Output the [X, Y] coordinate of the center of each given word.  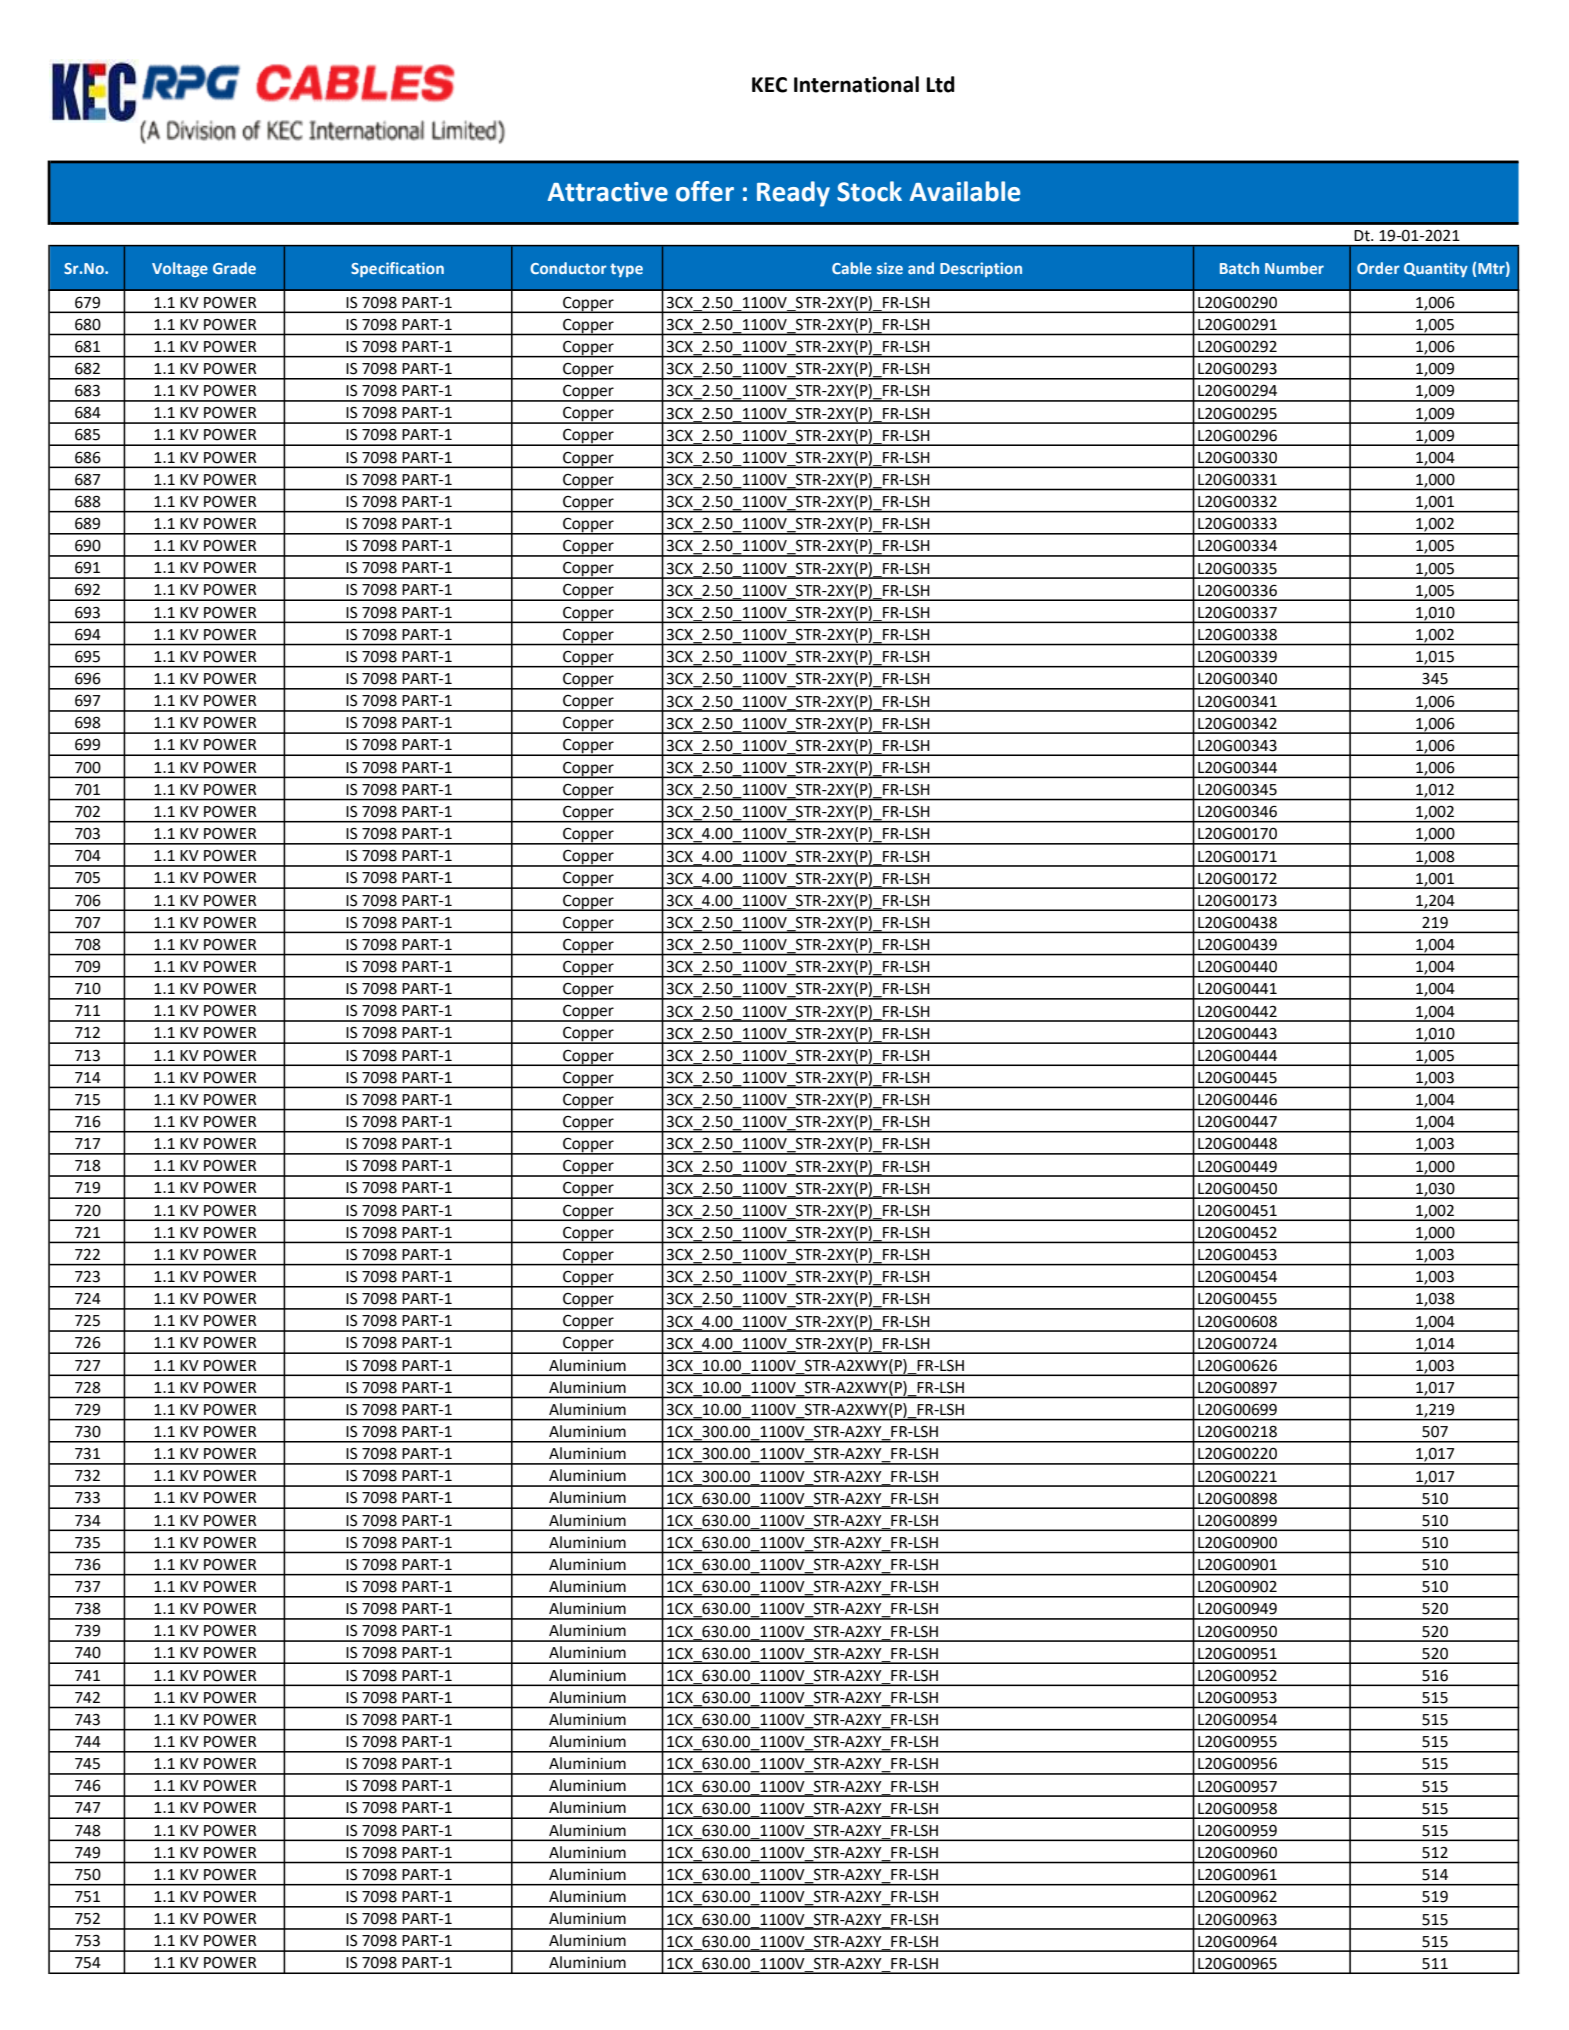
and [921, 268]
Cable [852, 268]
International [856, 84]
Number [1294, 268]
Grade [234, 268]
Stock [869, 191]
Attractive [608, 192]
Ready [793, 194]
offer [705, 191]
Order [1378, 268]
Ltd [941, 84]
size [890, 268]
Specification [397, 269]
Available [965, 191]
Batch [1239, 268]
